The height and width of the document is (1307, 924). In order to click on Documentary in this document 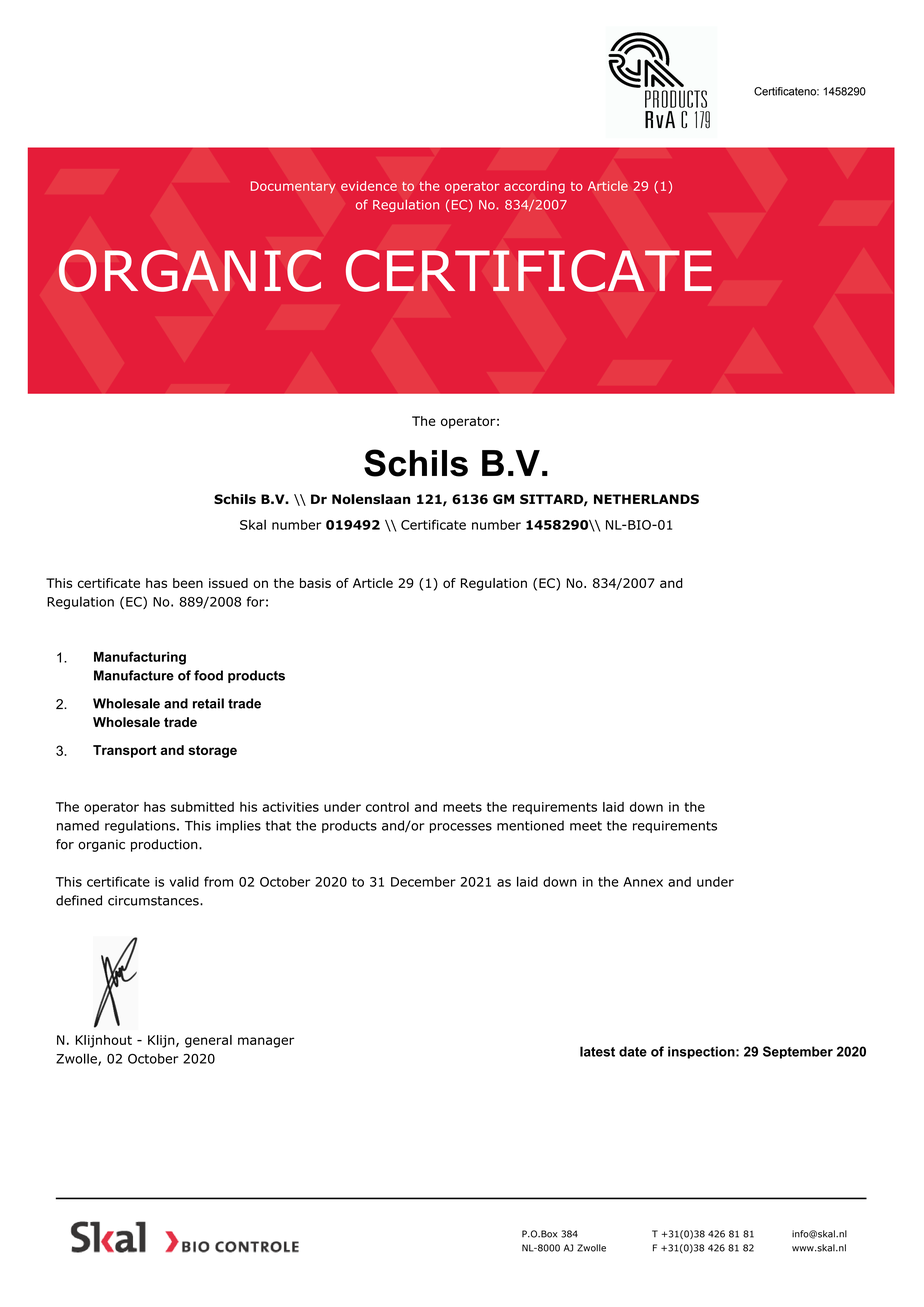, I will do `click(293, 187)`.
